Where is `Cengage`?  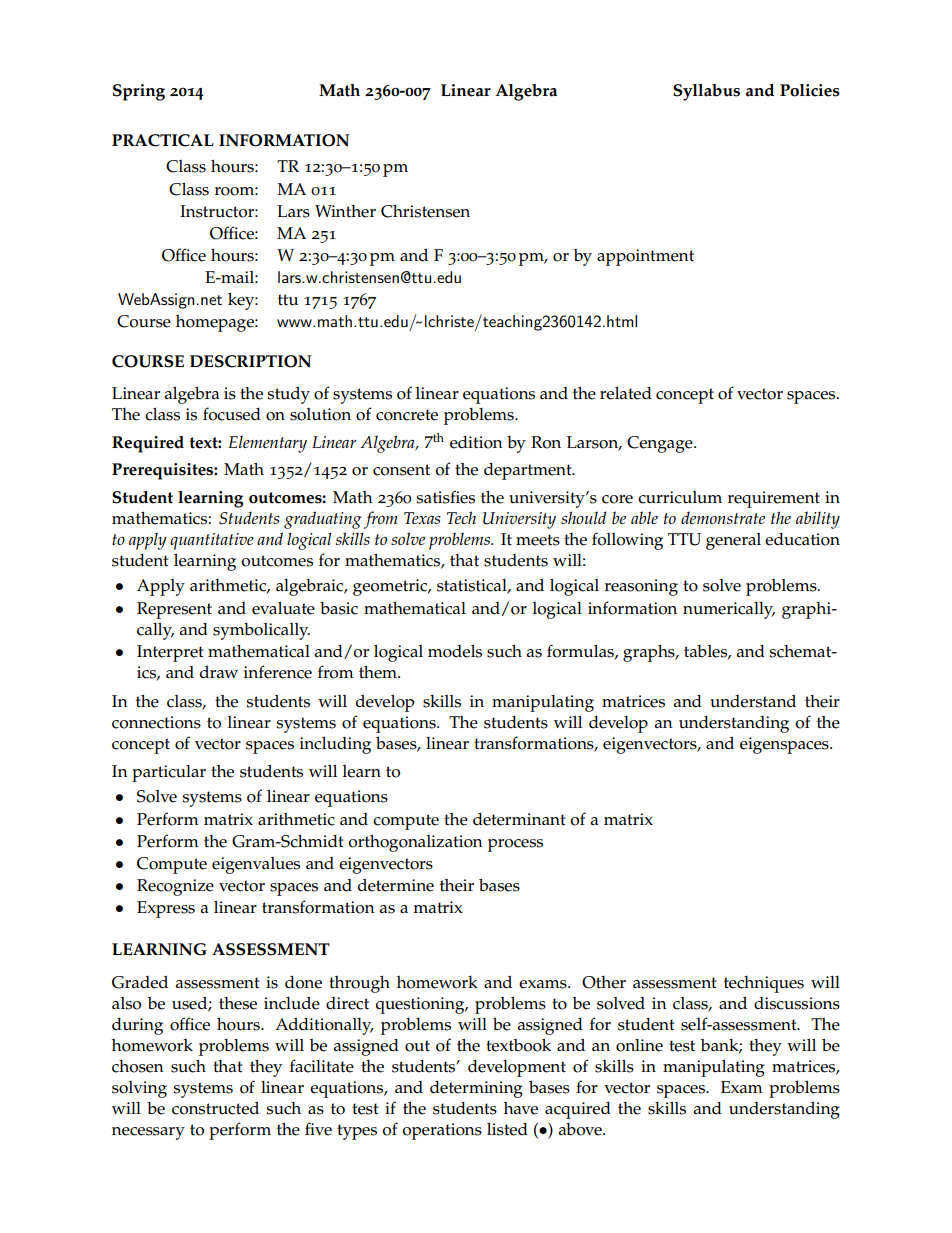 Cengage is located at coordinates (661, 444).
